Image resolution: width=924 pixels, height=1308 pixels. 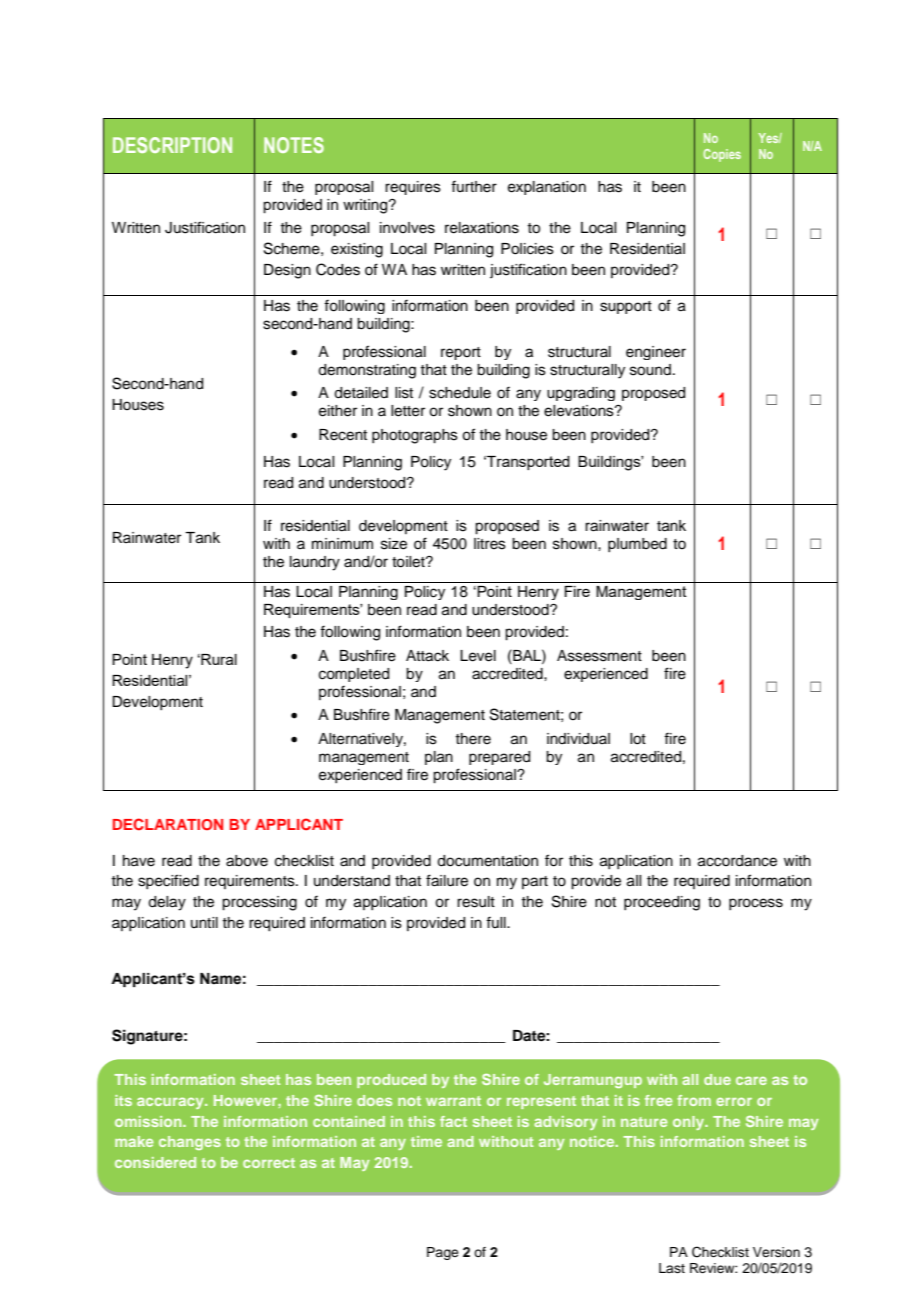 I want to click on DESCRIPTION, so click(x=172, y=145).
